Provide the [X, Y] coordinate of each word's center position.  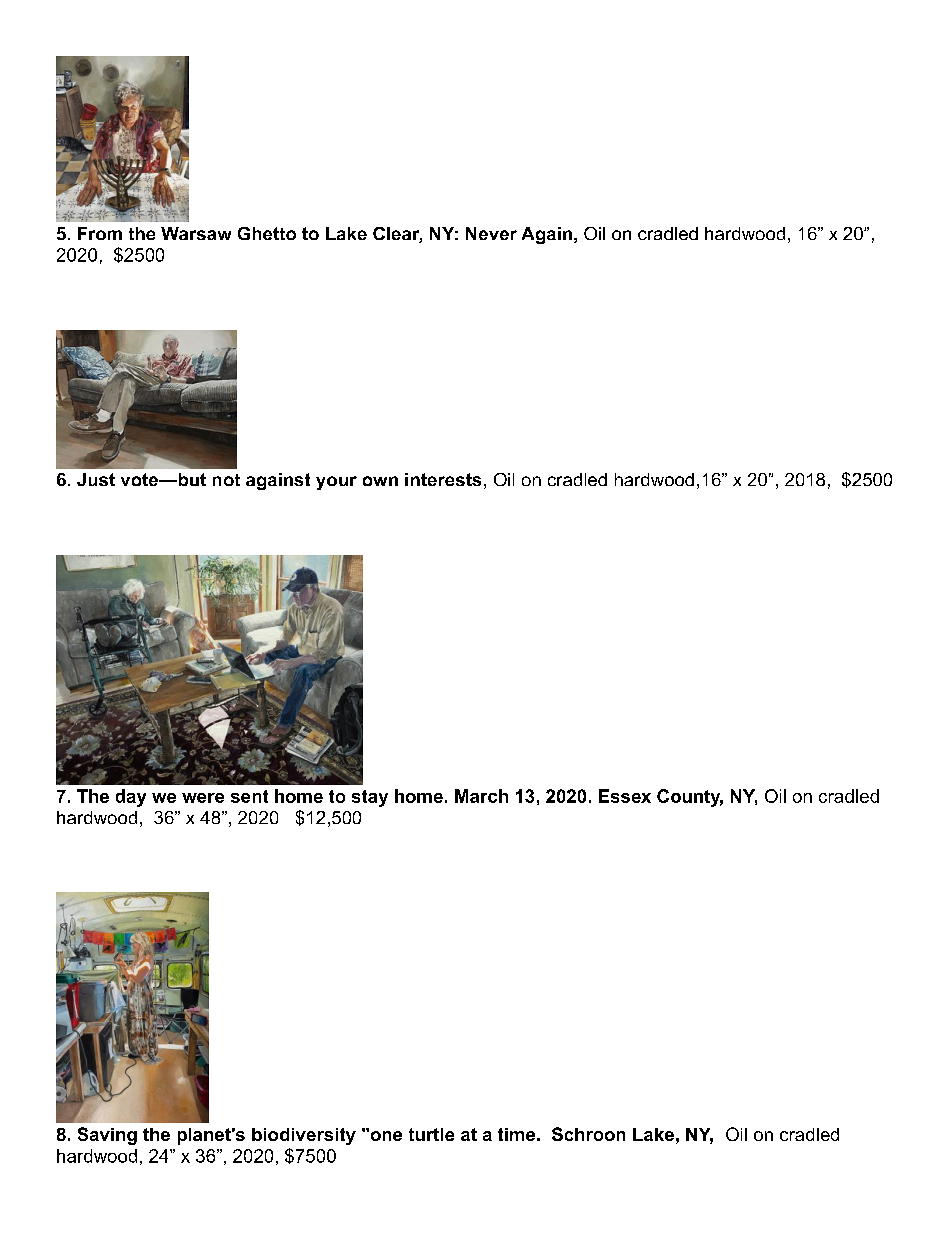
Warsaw [196, 233]
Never [491, 233]
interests [443, 479]
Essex [625, 796]
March [481, 796]
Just [96, 479]
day [131, 798]
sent [249, 796]
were [203, 798]
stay [370, 798]
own [380, 481]
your [336, 483]
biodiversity [304, 1136]
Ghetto [267, 233]
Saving [107, 1136]
